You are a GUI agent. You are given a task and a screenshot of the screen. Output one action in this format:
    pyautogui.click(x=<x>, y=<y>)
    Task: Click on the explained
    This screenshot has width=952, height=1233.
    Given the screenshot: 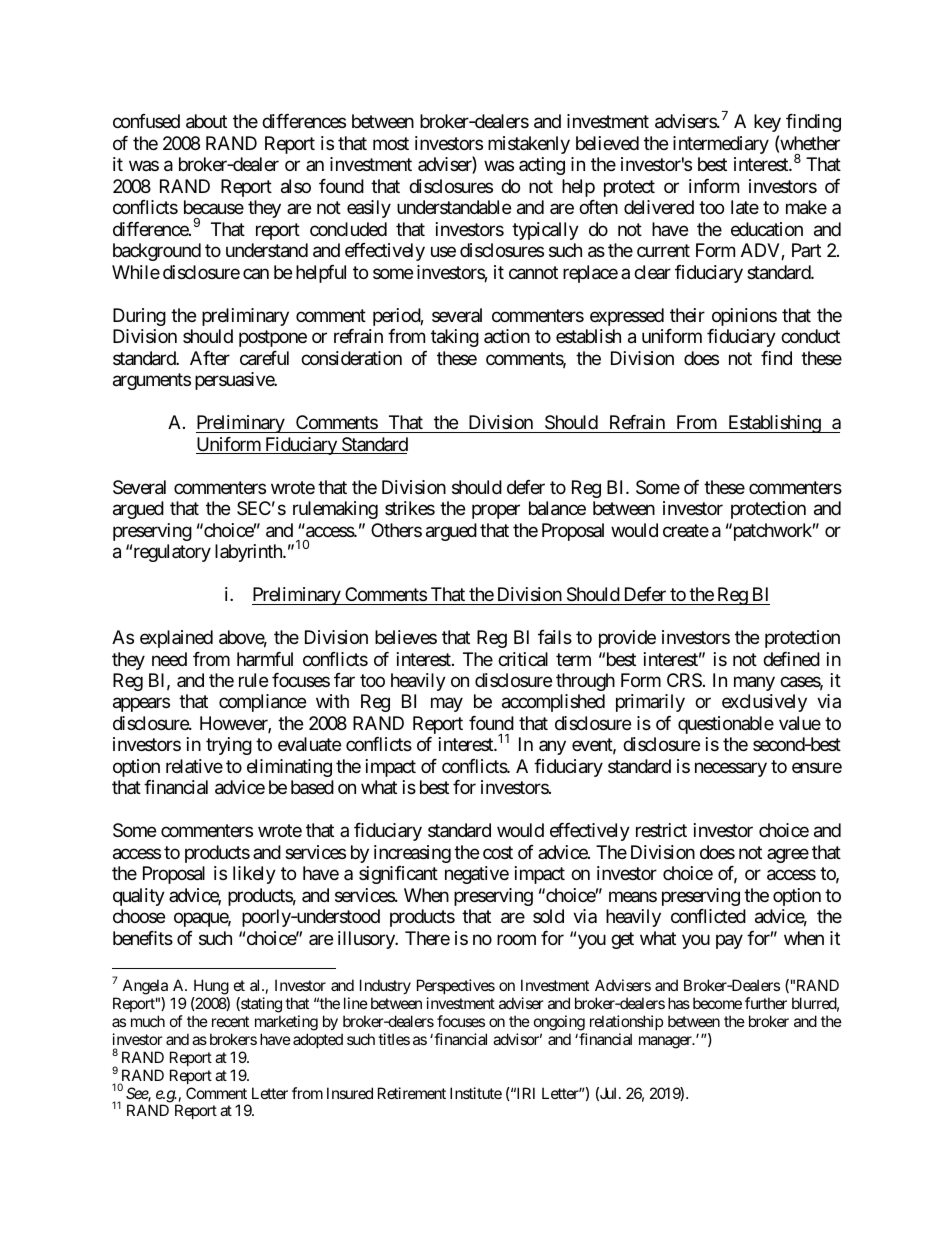 What is the action you would take?
    pyautogui.click(x=176, y=639)
